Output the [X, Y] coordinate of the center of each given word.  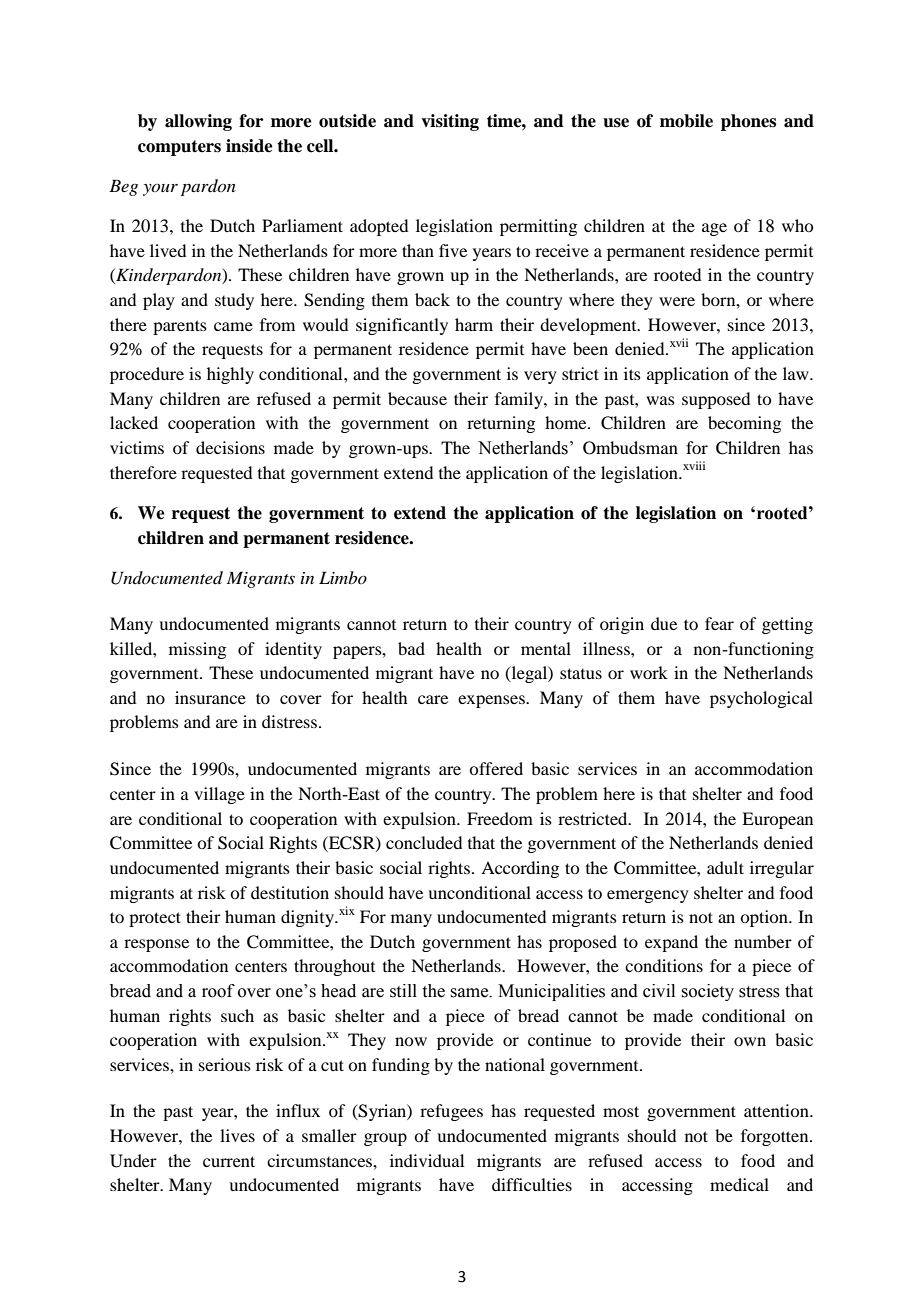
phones [748, 122]
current [229, 1161]
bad [411, 648]
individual [427, 1160]
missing [197, 650]
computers [179, 148]
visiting [450, 122]
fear [719, 623]
